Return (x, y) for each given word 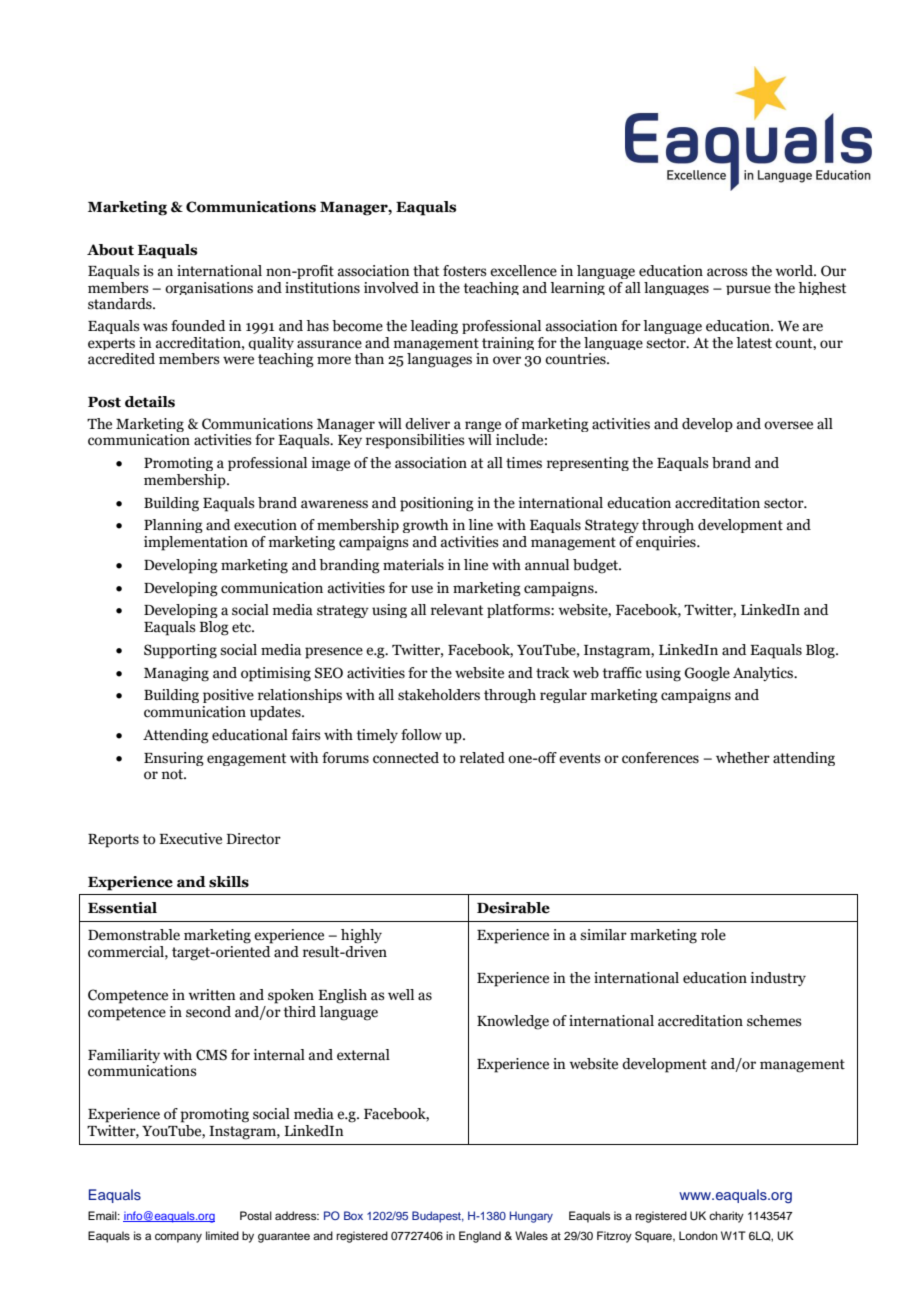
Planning (173, 526)
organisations (209, 288)
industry (778, 979)
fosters (465, 271)
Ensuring (174, 759)
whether (743, 758)
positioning (437, 504)
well (401, 995)
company (178, 1238)
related (482, 758)
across (727, 272)
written (212, 995)
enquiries (667, 543)
